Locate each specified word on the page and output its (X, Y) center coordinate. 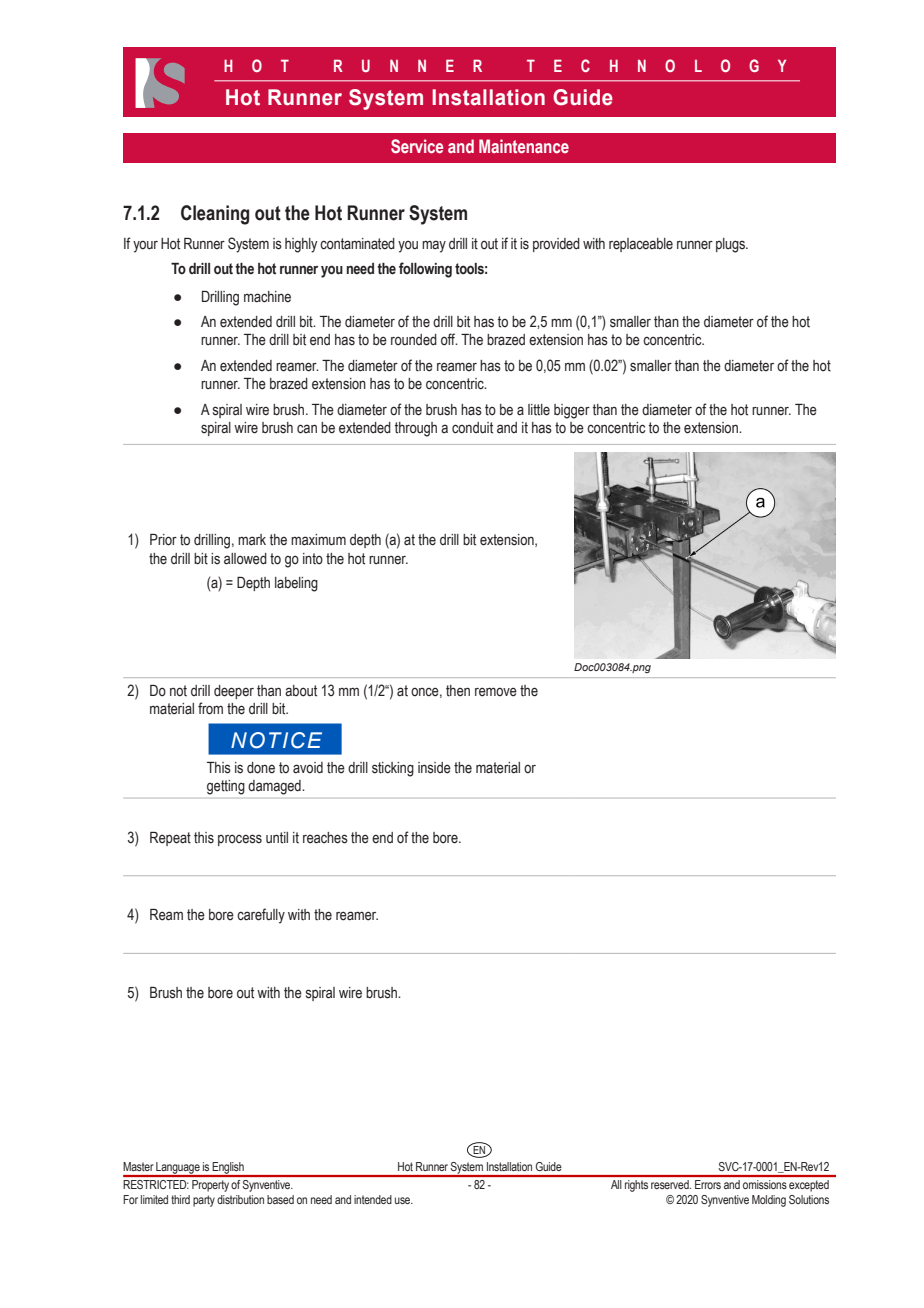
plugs (731, 245)
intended (373, 1199)
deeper (234, 692)
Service (417, 146)
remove (496, 692)
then (458, 691)
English (228, 1169)
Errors (708, 1184)
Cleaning (215, 215)
